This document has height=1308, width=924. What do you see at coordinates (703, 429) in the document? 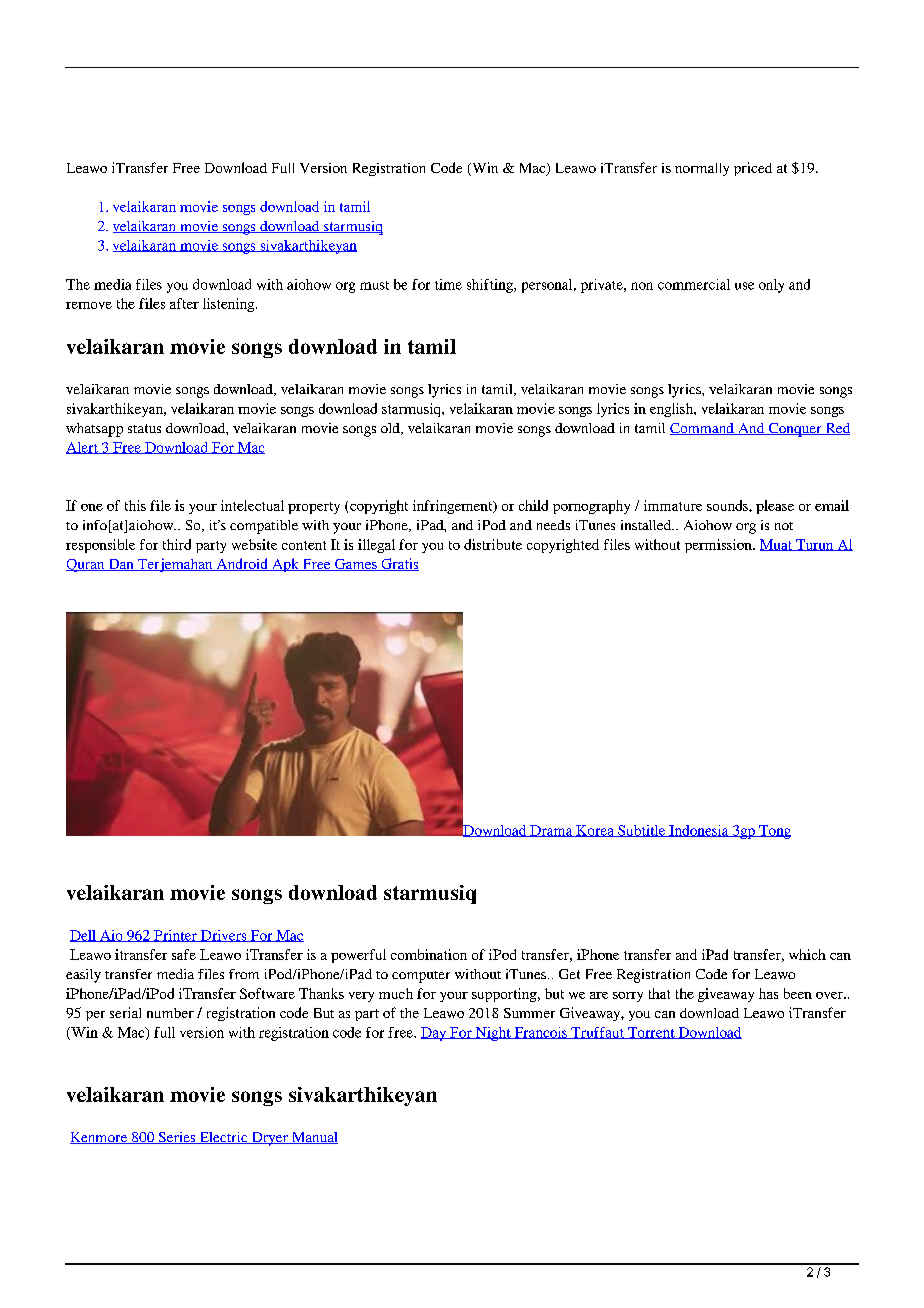
I see `Command` at bounding box center [703, 429].
